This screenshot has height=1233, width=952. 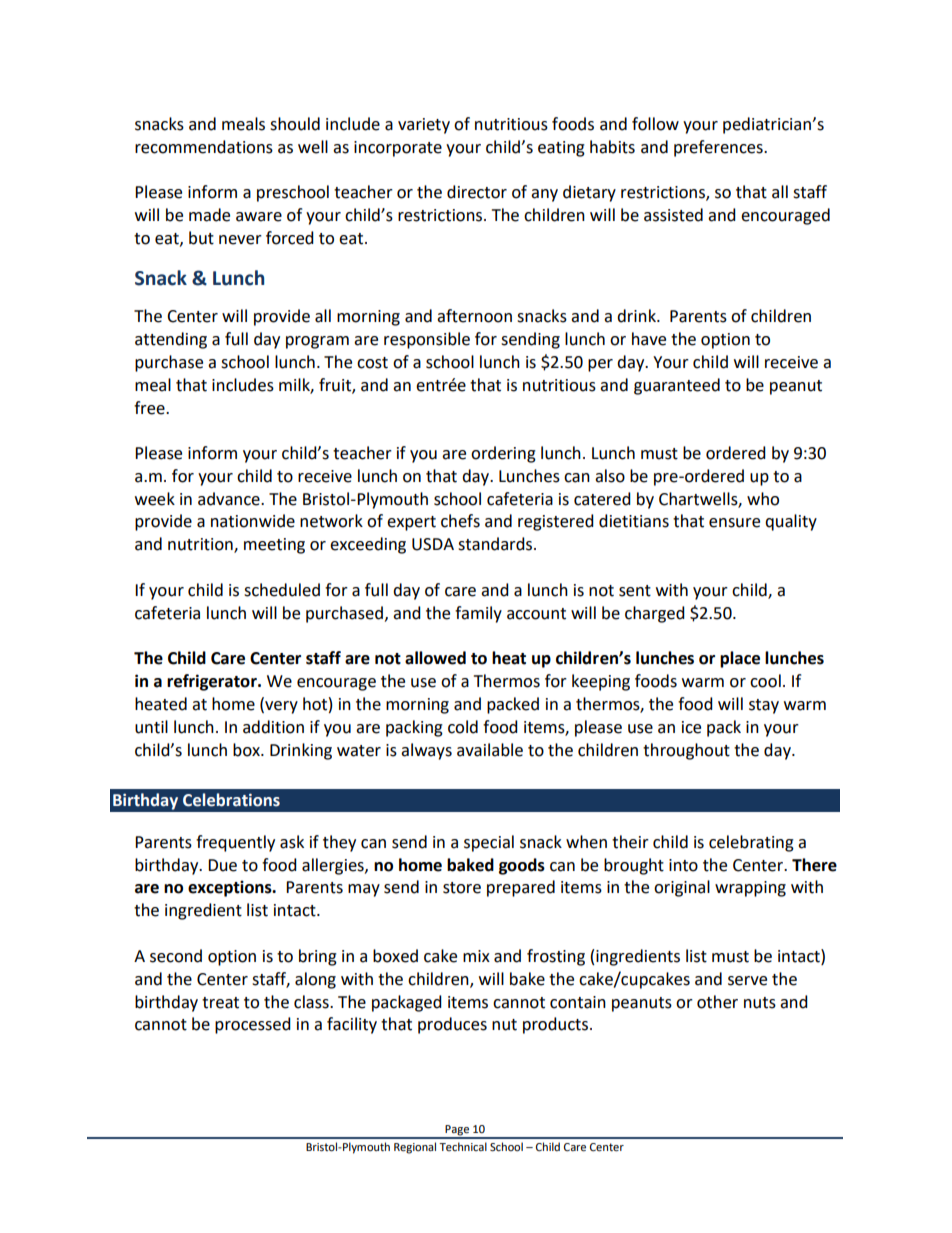 I want to click on guaranteed, so click(x=677, y=386).
